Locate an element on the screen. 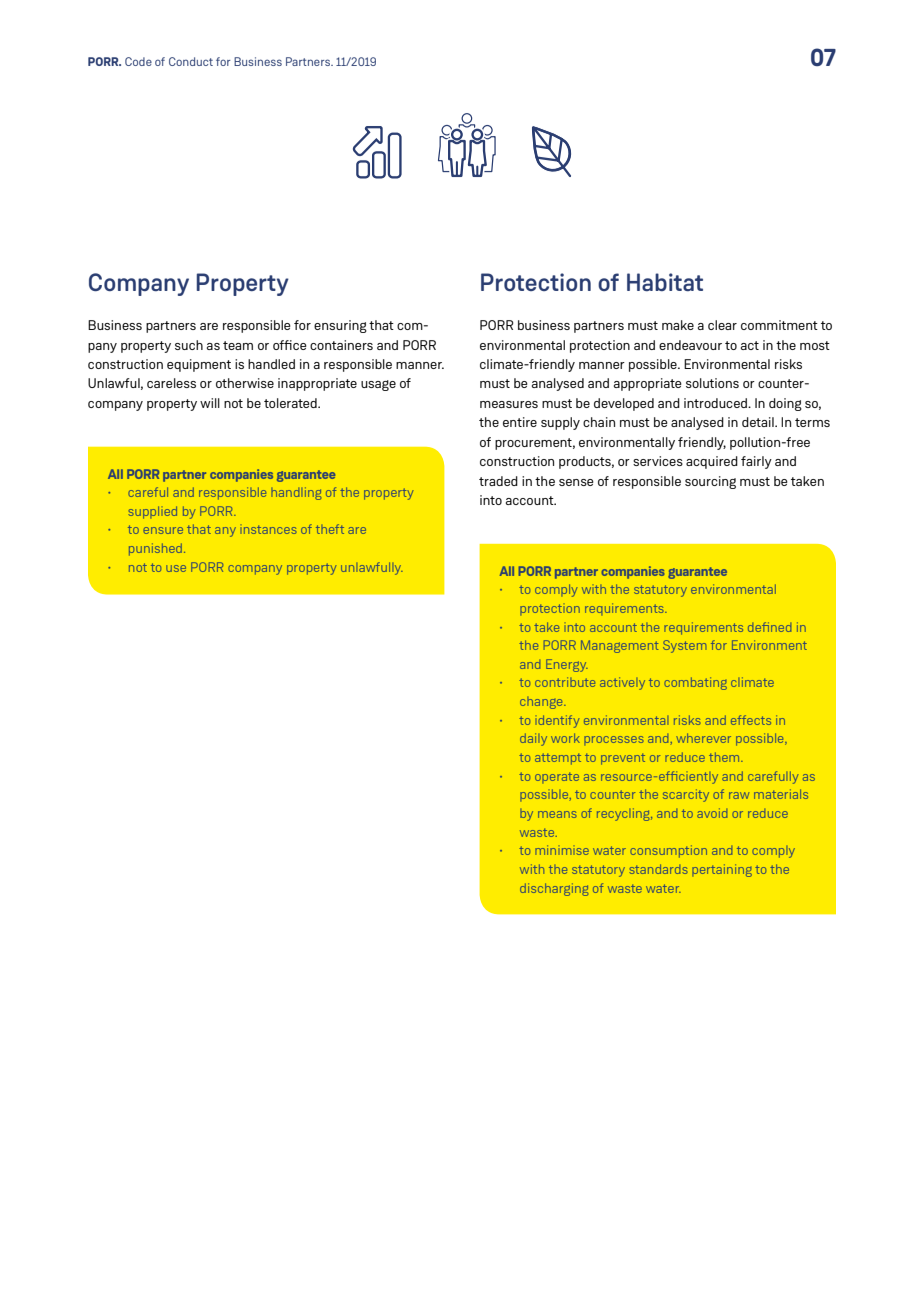  Habitat is located at coordinates (665, 282).
